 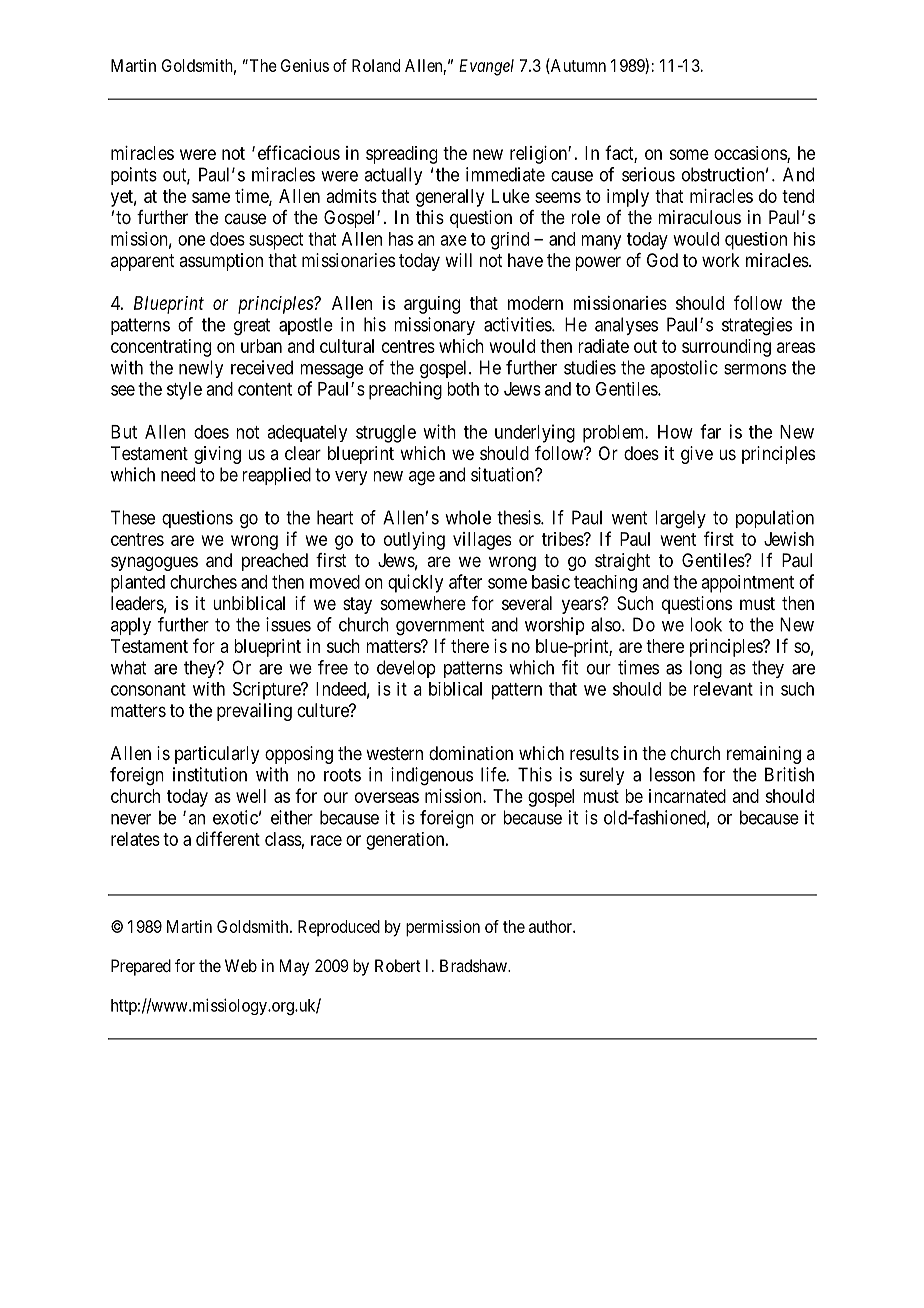 I want to click on arguing, so click(x=432, y=305).
